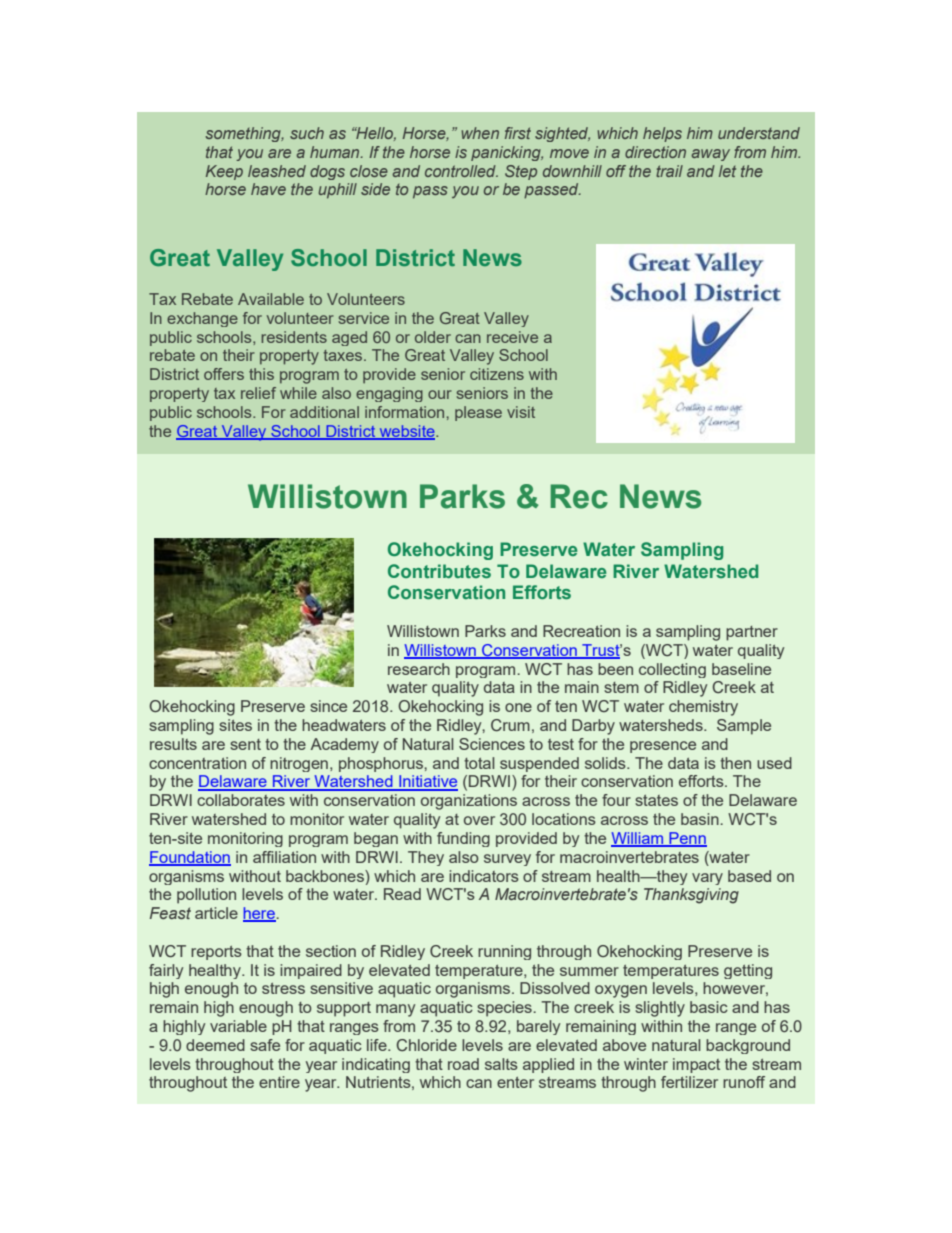 The width and height of the document is (952, 1233). What do you see at coordinates (224, 374) in the document?
I see `offers` at bounding box center [224, 374].
